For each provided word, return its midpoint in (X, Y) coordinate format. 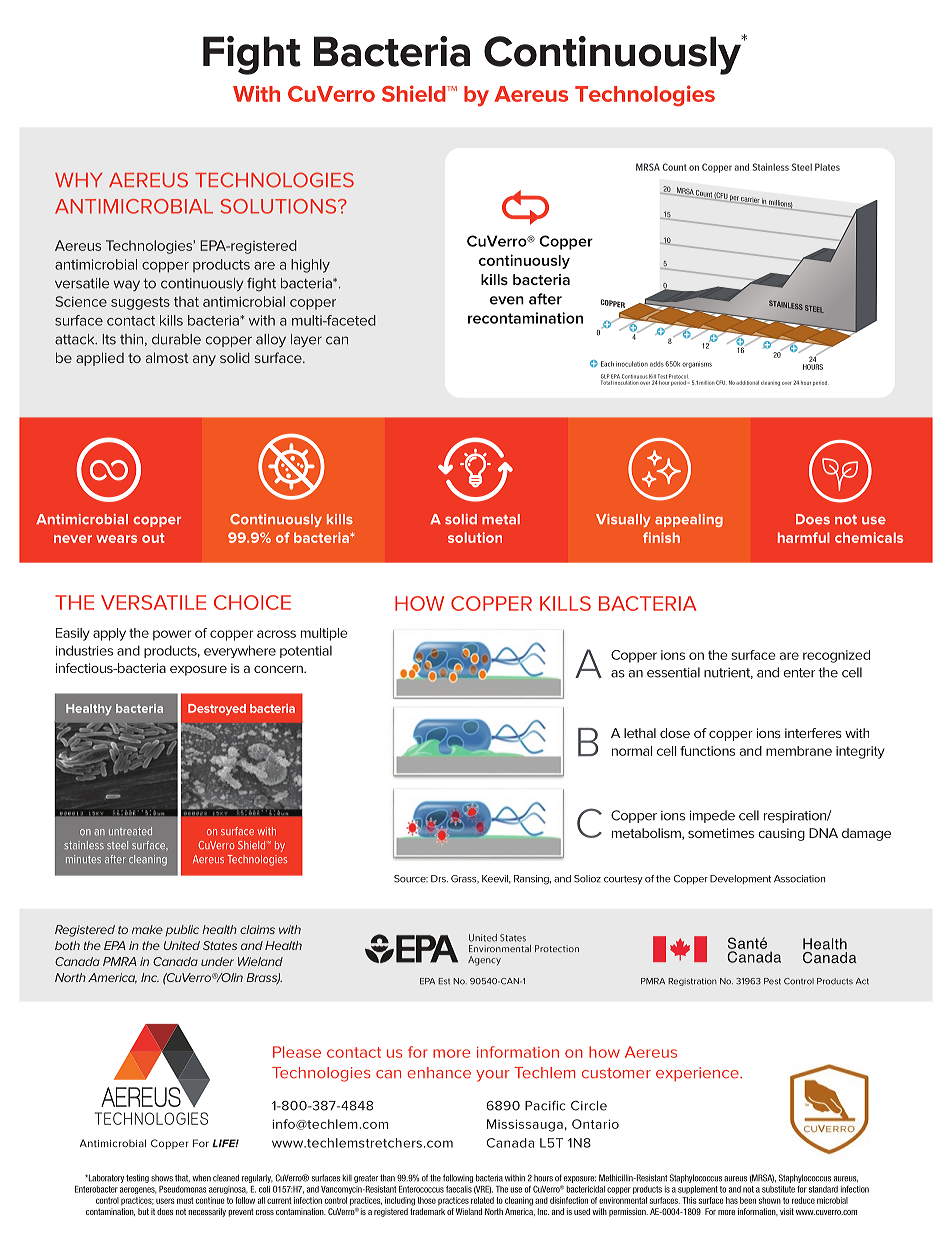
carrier (751, 201)
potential (306, 652)
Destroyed (217, 709)
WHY (79, 180)
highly (310, 266)
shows (162, 1178)
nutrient (728, 673)
